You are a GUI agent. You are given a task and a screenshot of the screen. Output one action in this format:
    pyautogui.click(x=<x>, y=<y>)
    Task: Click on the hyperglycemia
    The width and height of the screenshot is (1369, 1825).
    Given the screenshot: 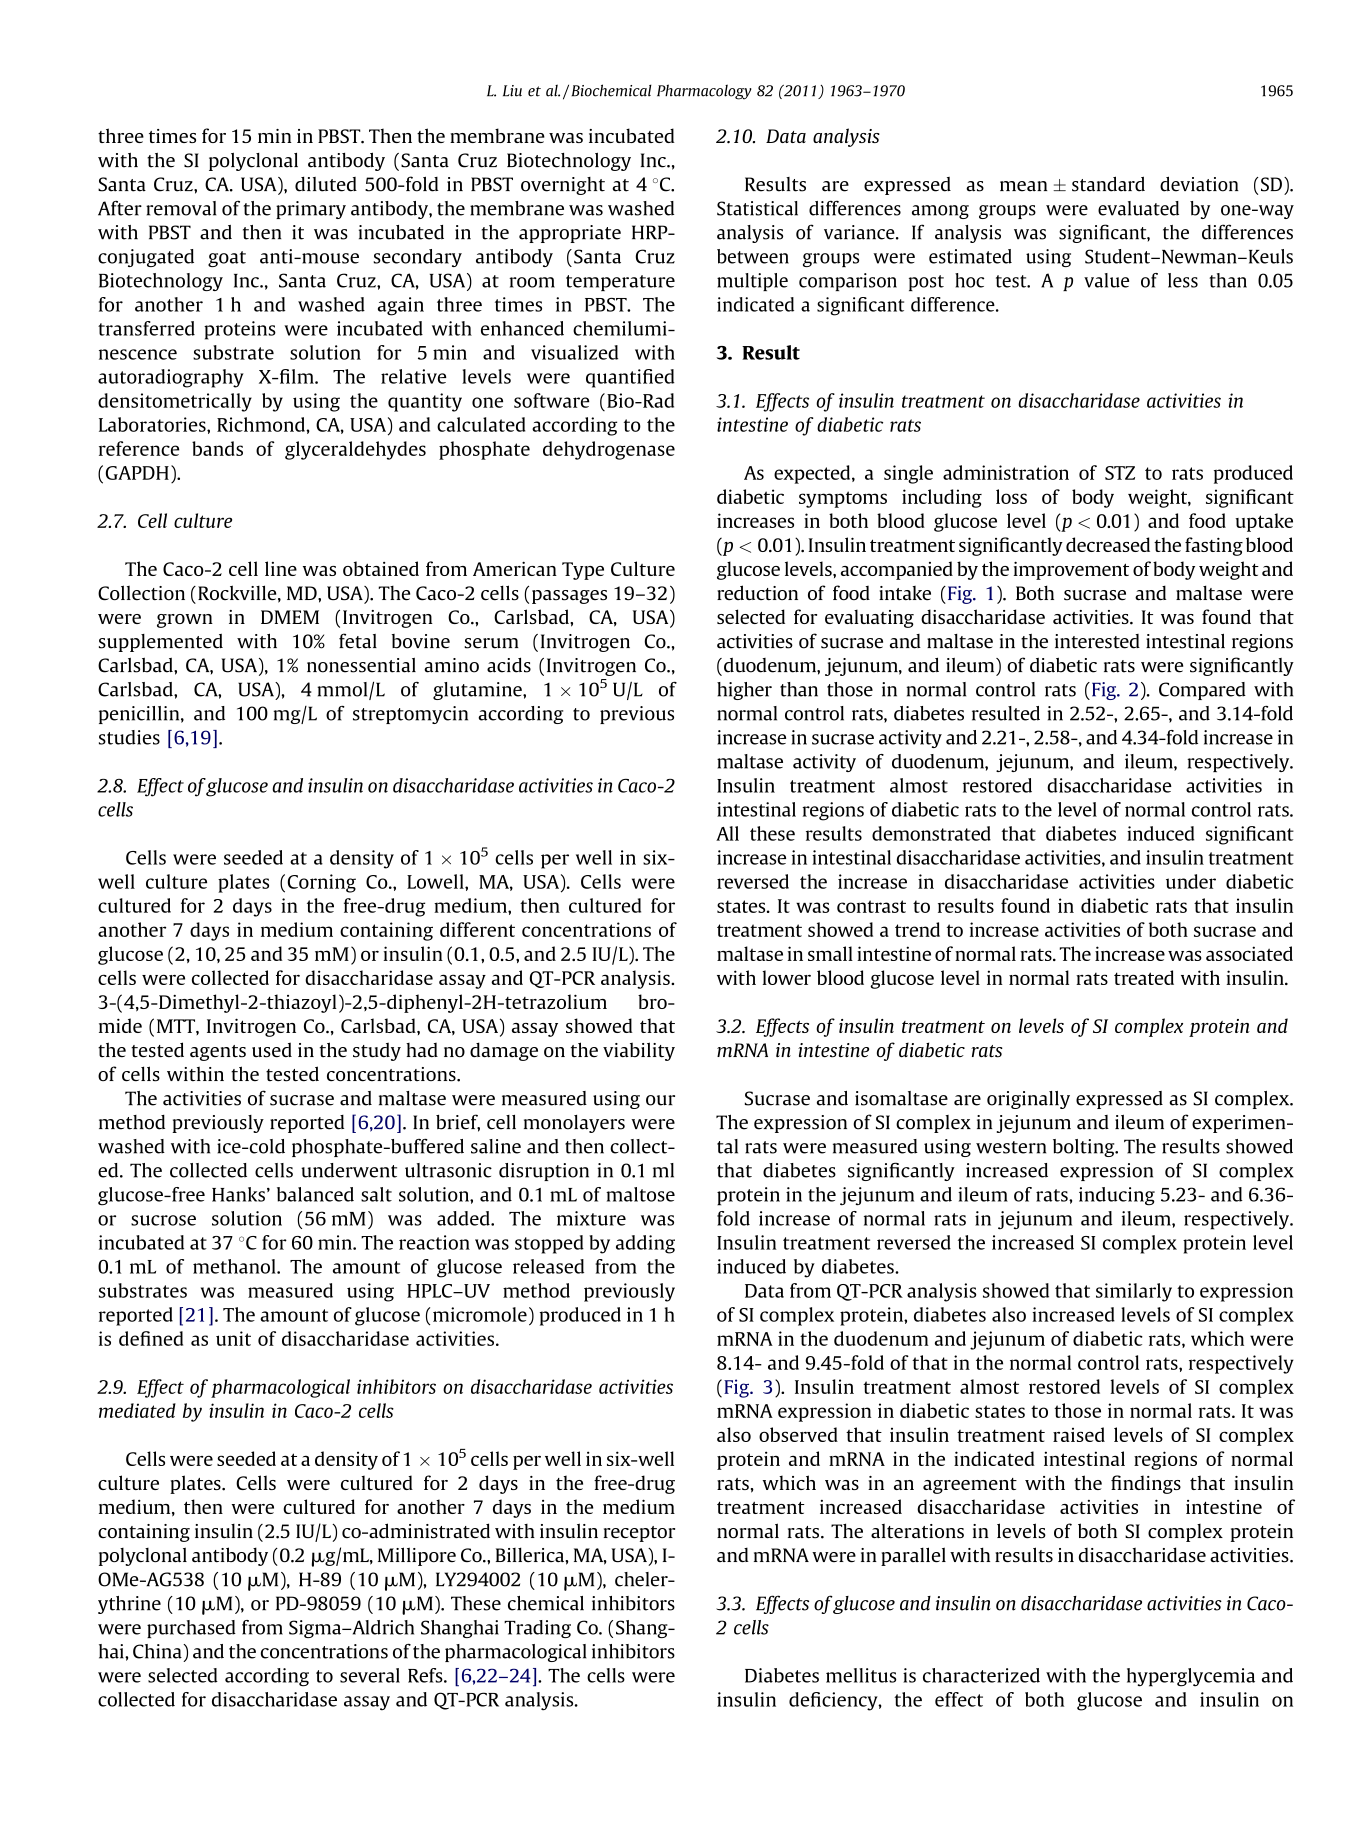 What is the action you would take?
    pyautogui.click(x=1191, y=1677)
